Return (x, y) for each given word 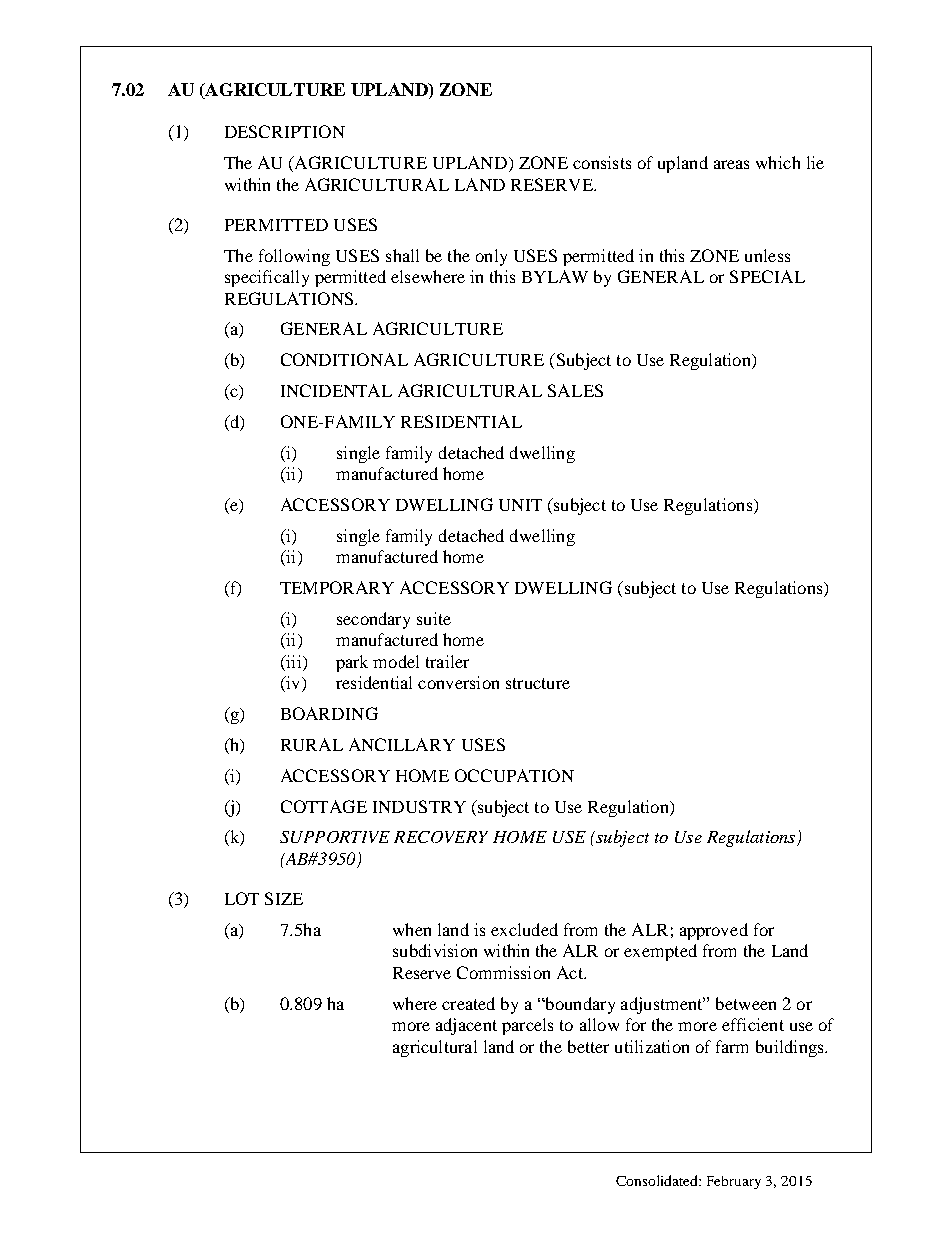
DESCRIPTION (285, 131)
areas (731, 164)
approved (714, 931)
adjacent (466, 1026)
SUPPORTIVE (335, 837)
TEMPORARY (337, 587)
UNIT (520, 505)
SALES (575, 390)
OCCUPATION (514, 775)
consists (602, 162)
